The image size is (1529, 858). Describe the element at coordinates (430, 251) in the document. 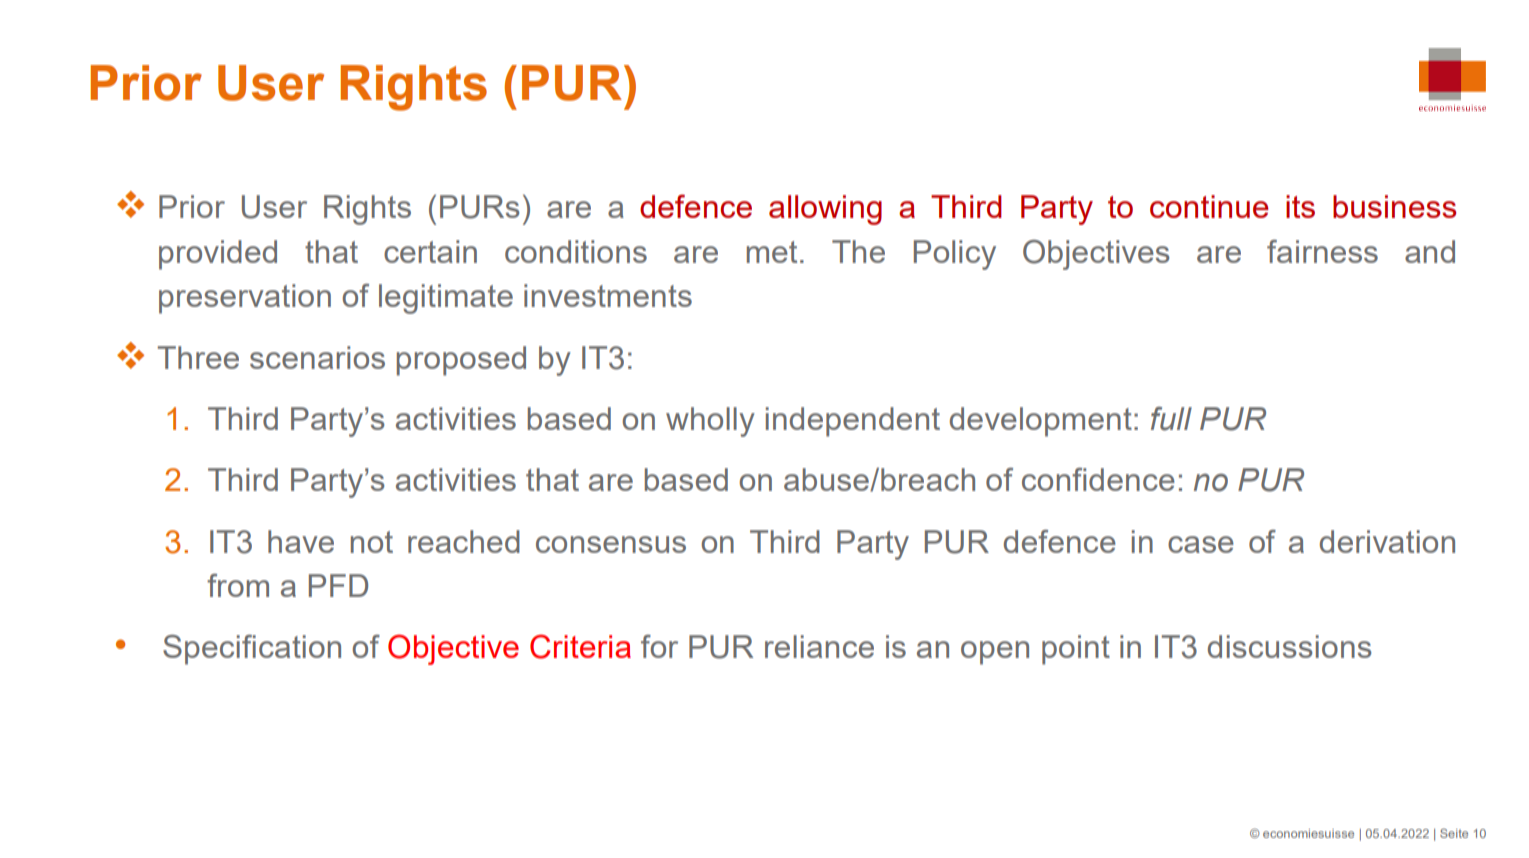

I see `certain` at that location.
